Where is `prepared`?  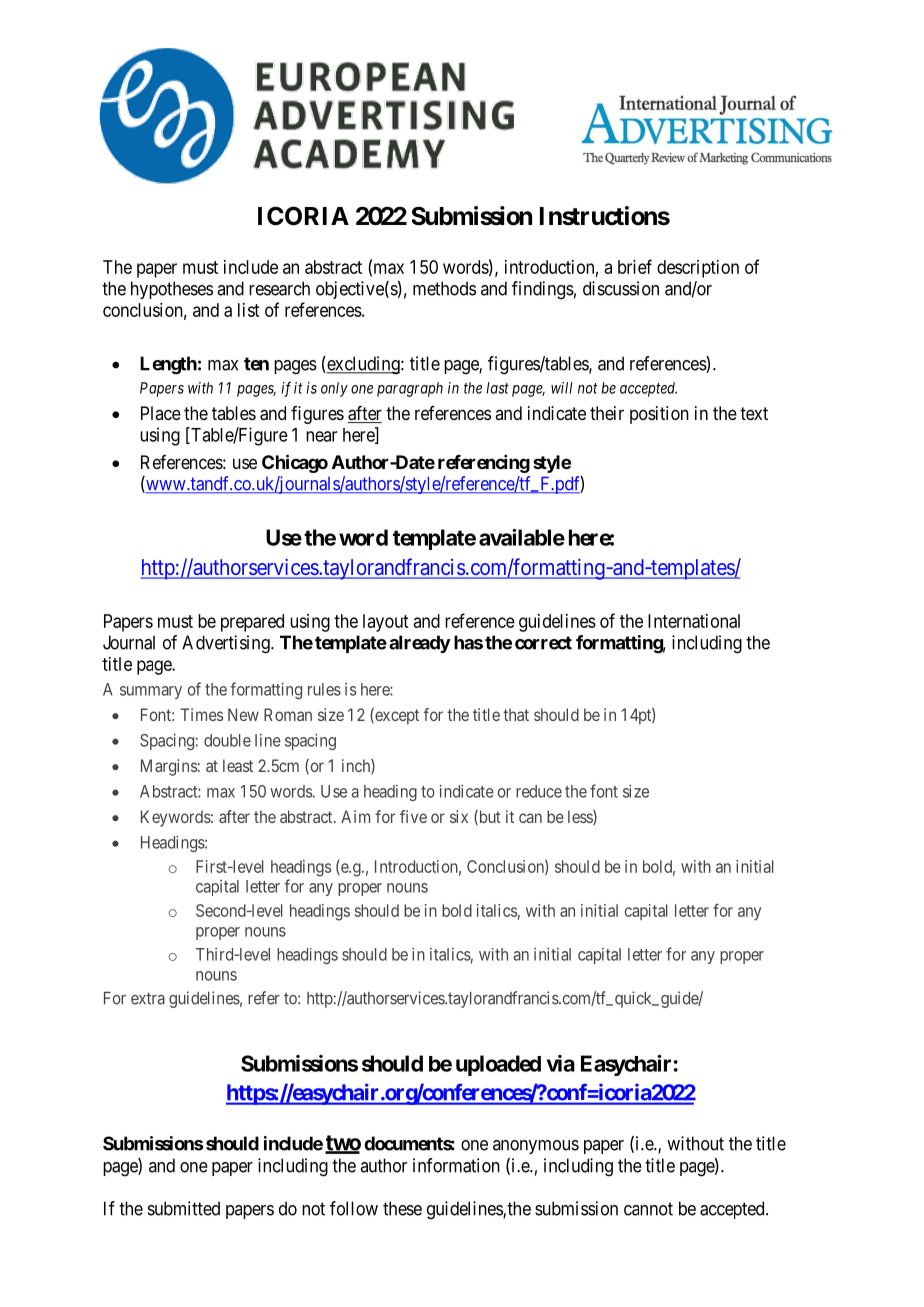 prepared is located at coordinates (252, 623).
